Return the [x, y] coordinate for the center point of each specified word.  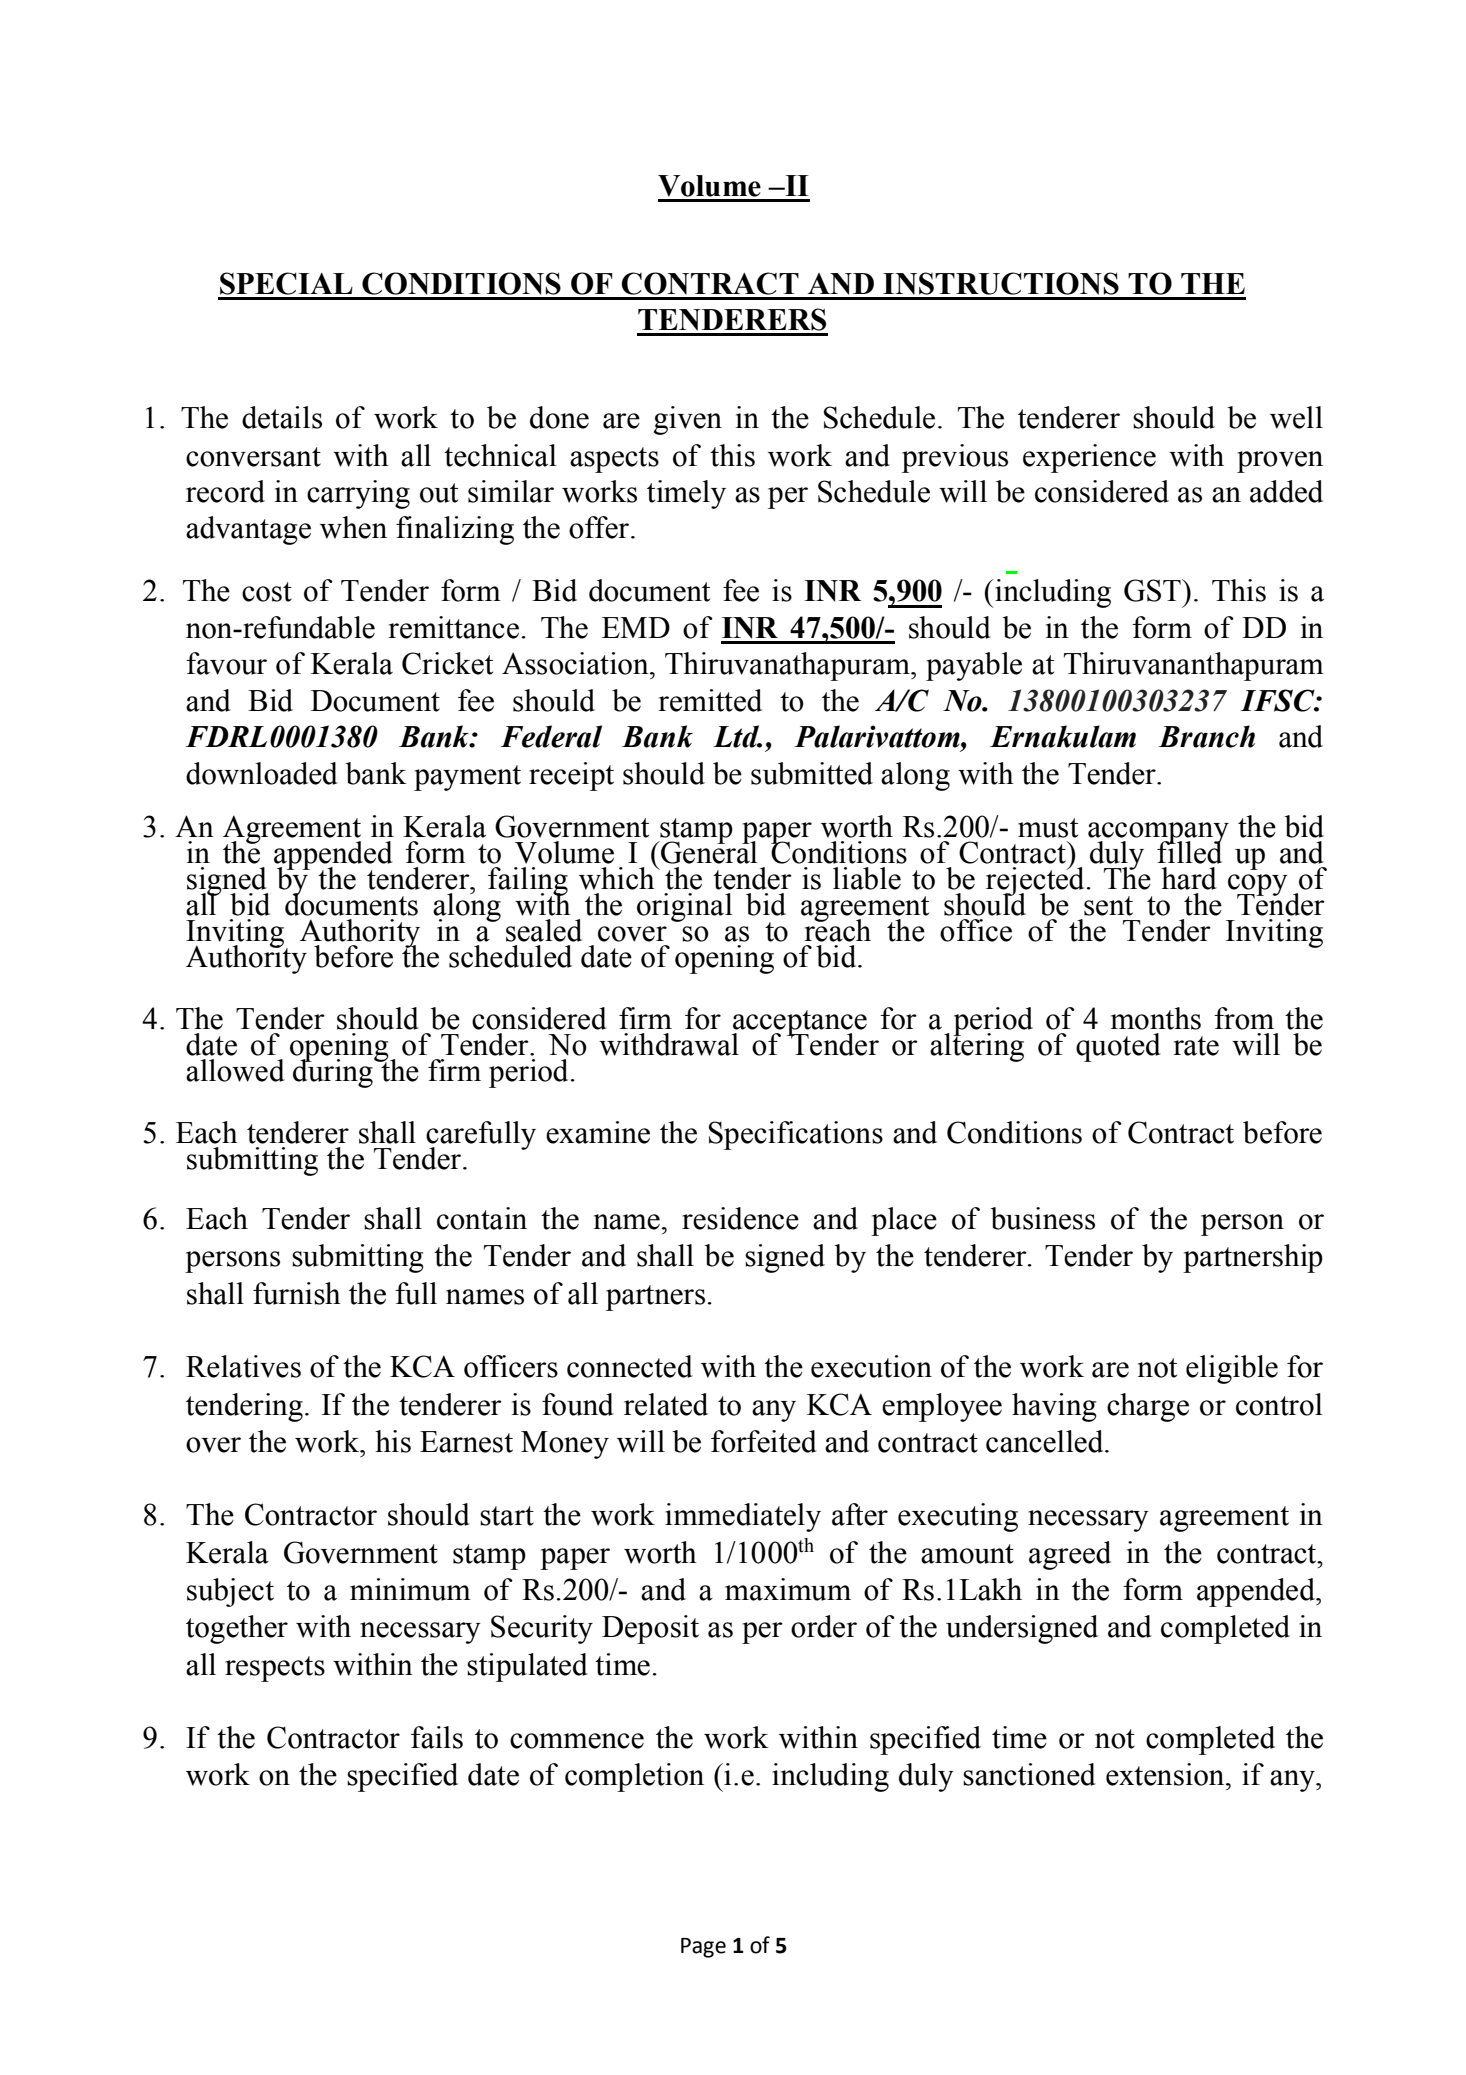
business [1042, 1218]
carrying [358, 494]
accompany [1158, 834]
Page [703, 1948]
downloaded [262, 773]
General [708, 851]
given [688, 420]
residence [740, 1218]
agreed [1070, 1555]
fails [437, 1737]
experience [1089, 458]
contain [482, 1218]
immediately [743, 1517]
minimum [410, 1589]
